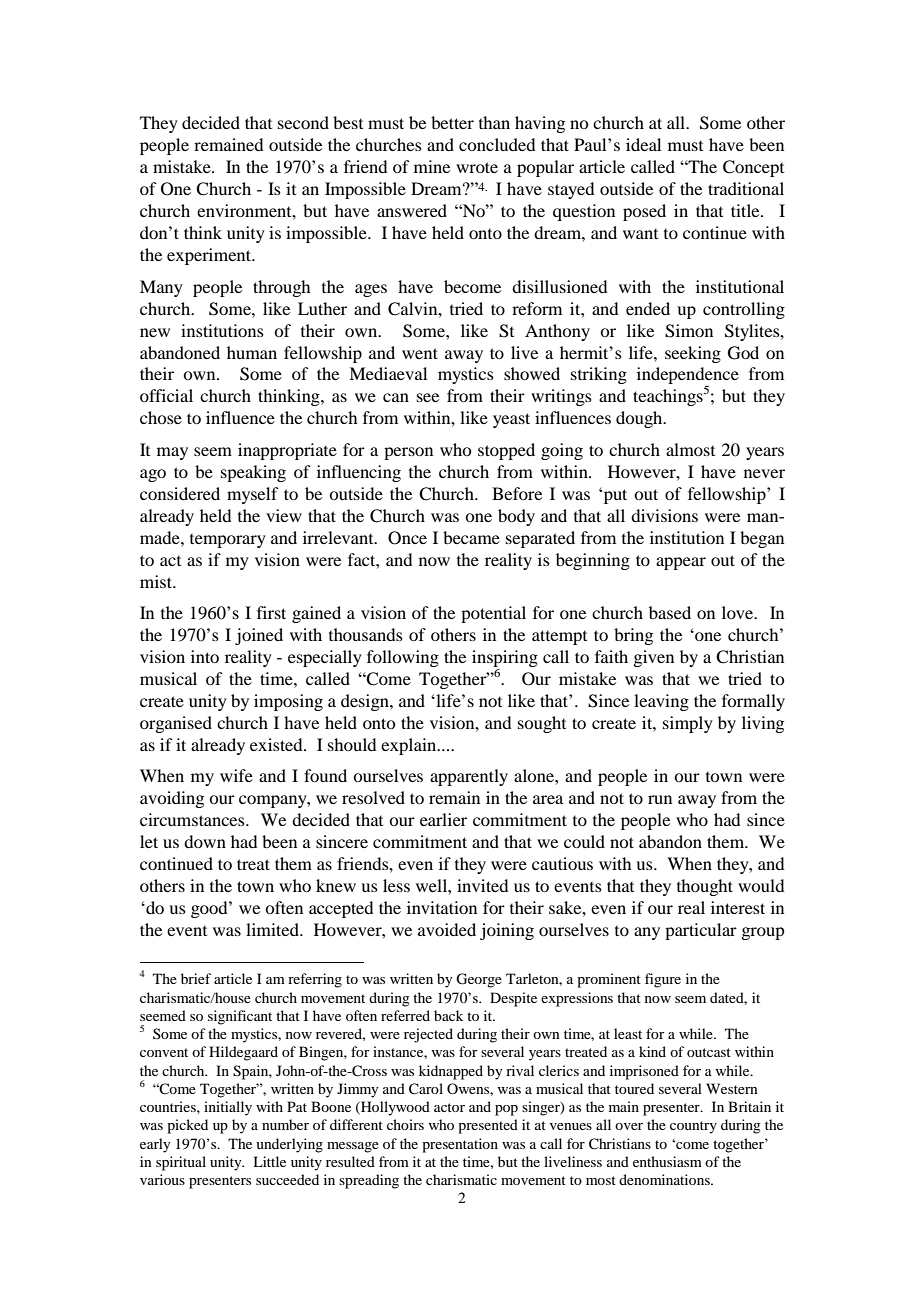 The image size is (924, 1308). I want to click on wrote, so click(477, 167).
